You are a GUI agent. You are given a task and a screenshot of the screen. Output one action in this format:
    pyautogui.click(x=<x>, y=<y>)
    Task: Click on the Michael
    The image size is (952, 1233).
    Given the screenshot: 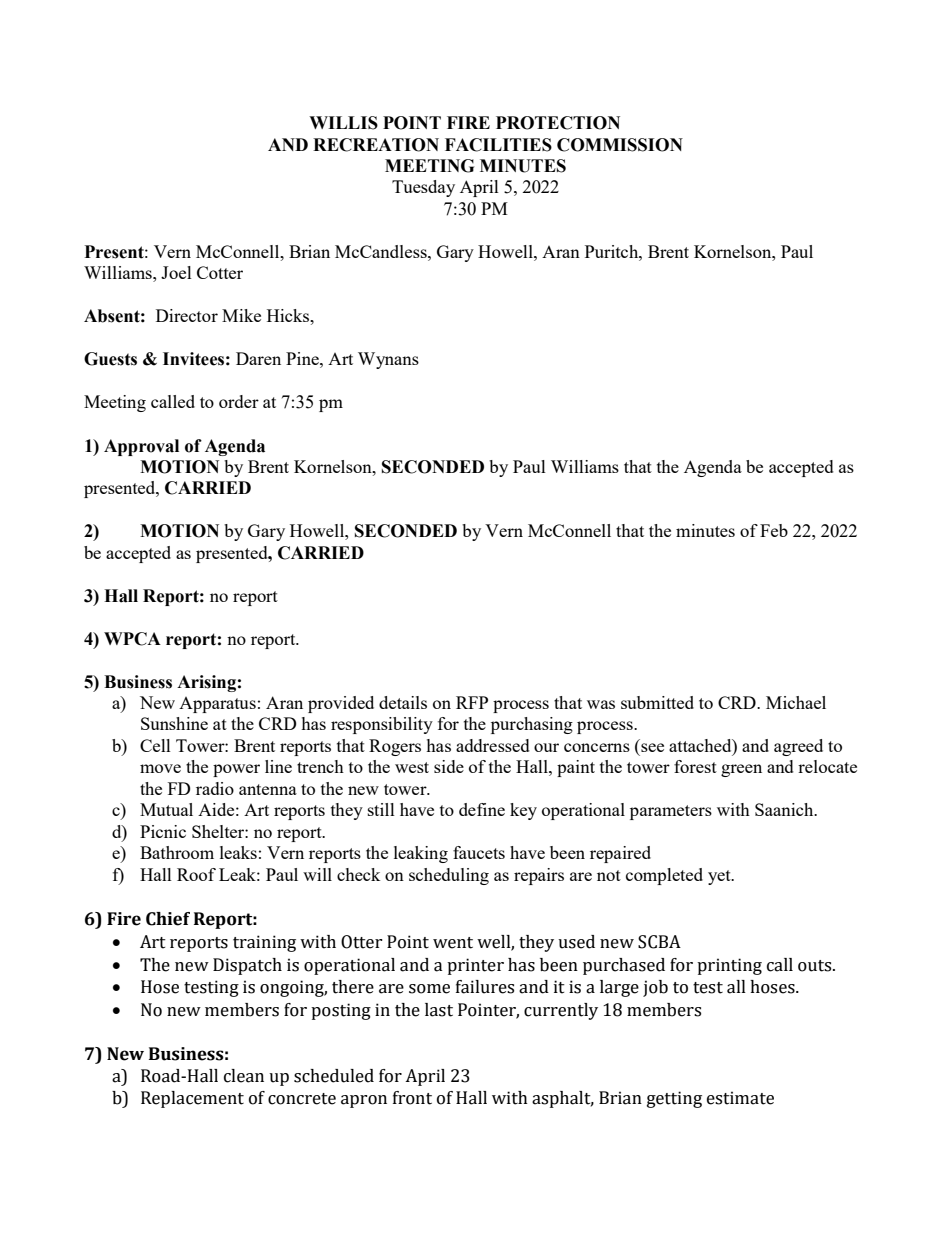 What is the action you would take?
    pyautogui.click(x=796, y=702)
